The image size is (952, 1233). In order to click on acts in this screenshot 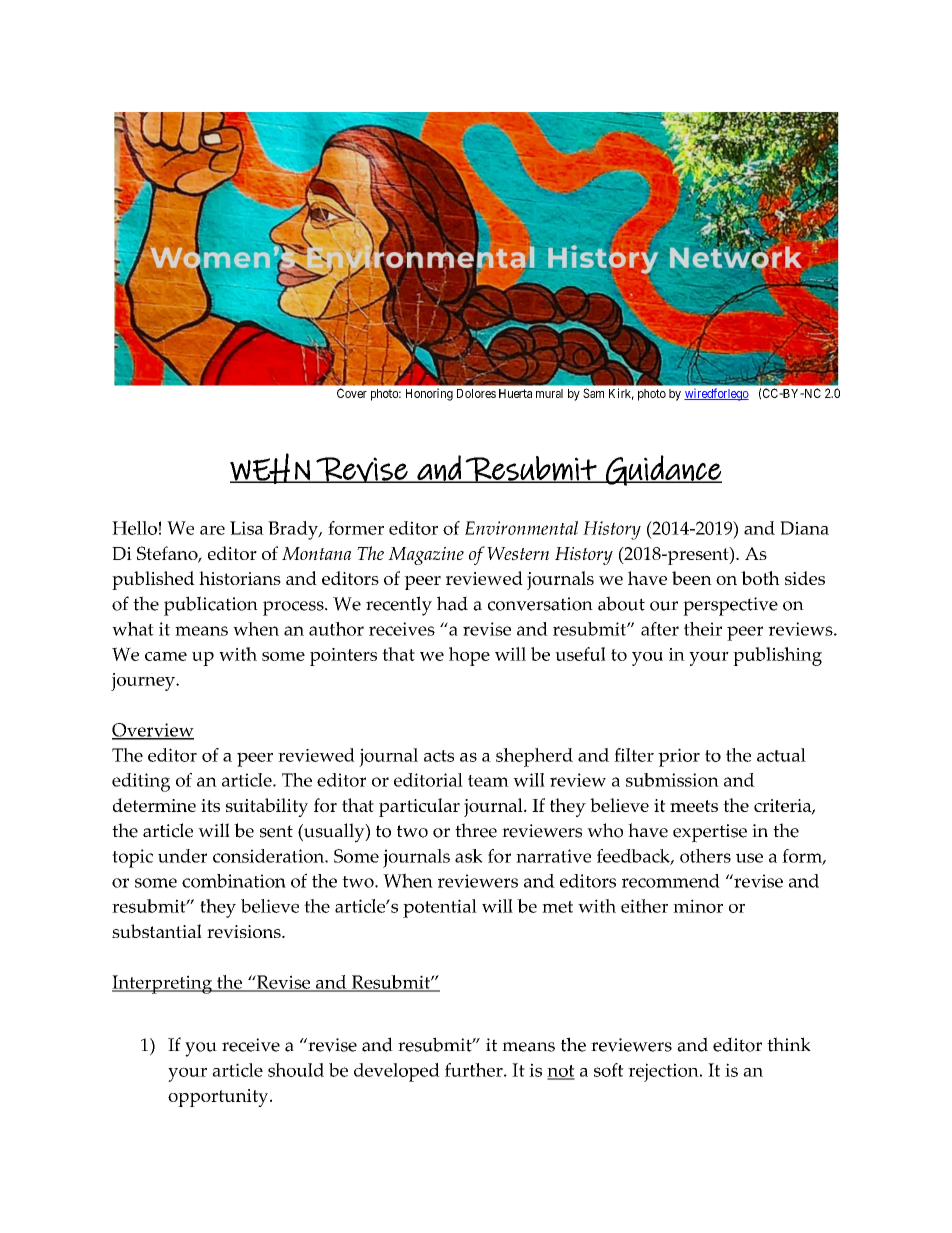, I will do `click(439, 756)`.
